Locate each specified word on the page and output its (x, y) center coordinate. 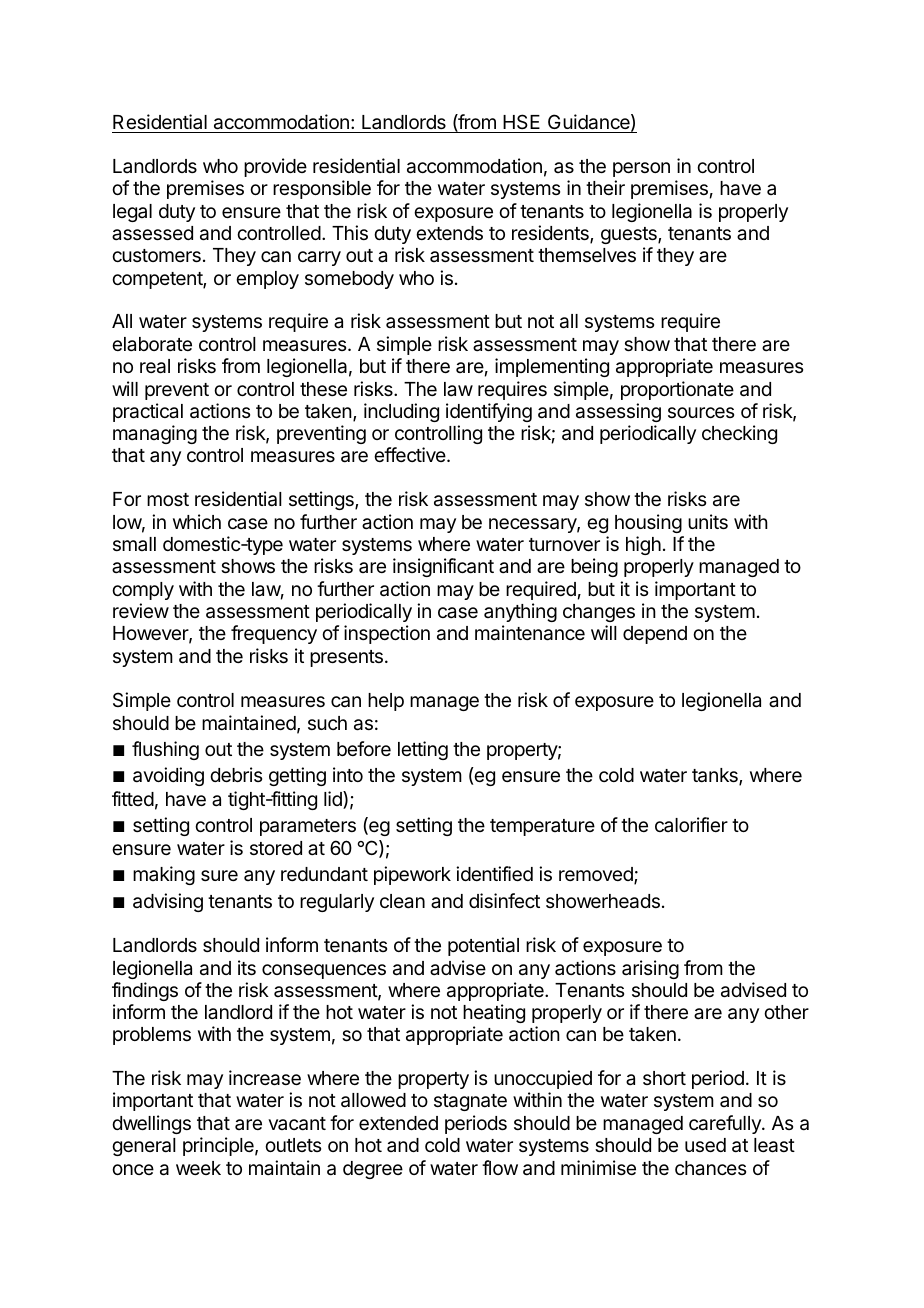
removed (597, 875)
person (641, 169)
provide (275, 167)
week (198, 1168)
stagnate (470, 1102)
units (708, 521)
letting (423, 750)
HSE (522, 123)
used (705, 1145)
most (168, 499)
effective (411, 454)
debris (236, 774)
